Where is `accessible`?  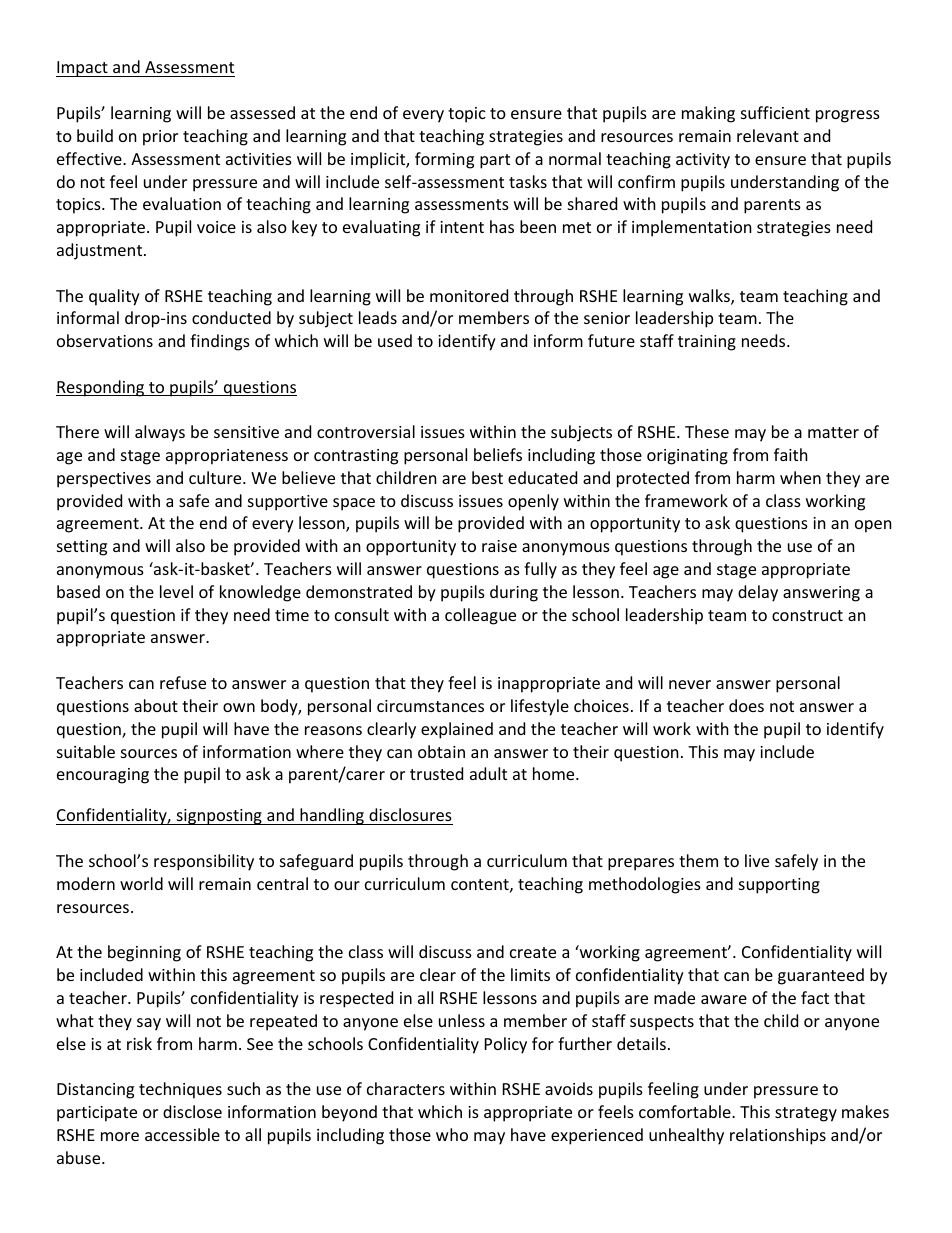
accessible is located at coordinates (182, 1134).
